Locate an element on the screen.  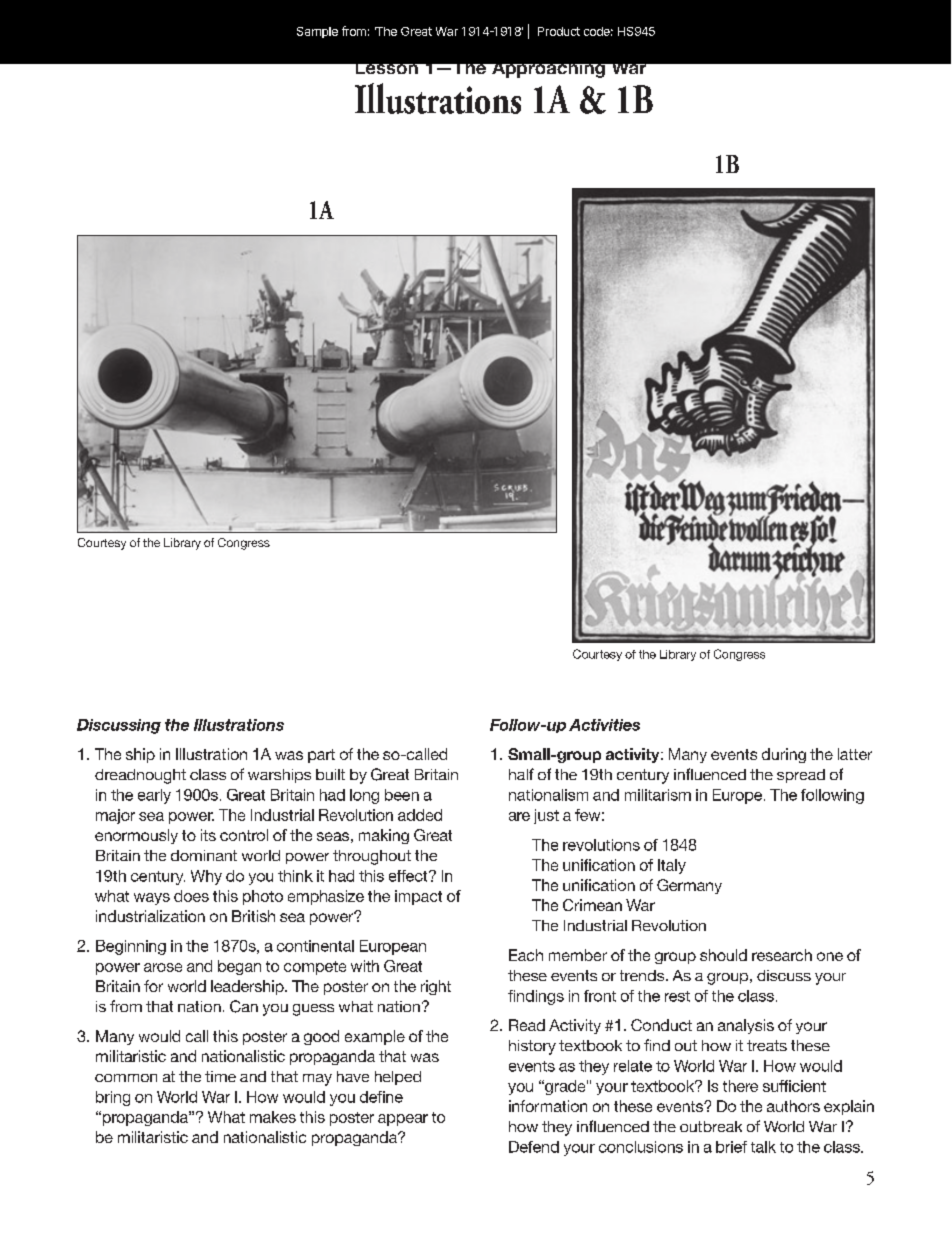
half is located at coordinates (521, 774).
